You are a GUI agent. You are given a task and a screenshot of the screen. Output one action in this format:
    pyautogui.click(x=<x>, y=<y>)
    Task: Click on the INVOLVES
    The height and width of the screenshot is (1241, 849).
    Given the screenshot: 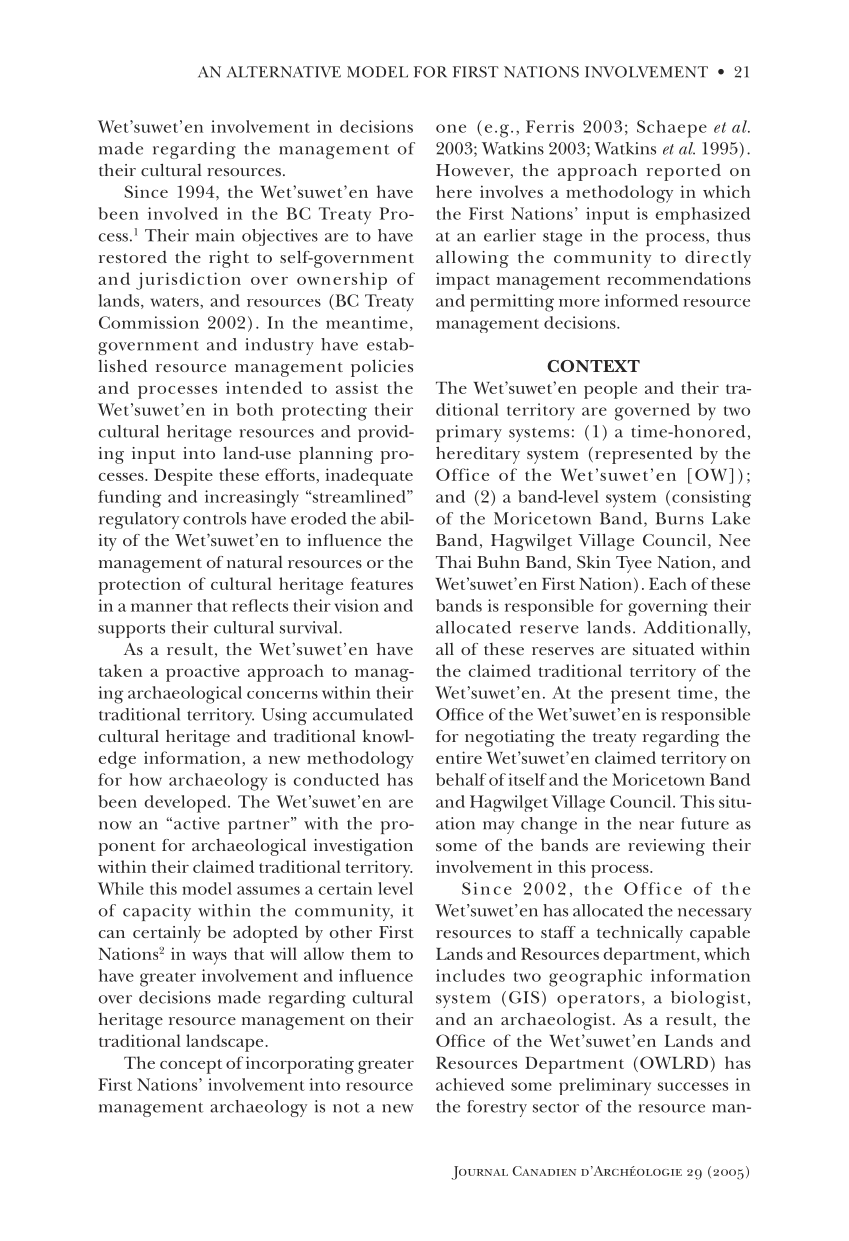 What is the action you would take?
    pyautogui.click(x=511, y=191)
